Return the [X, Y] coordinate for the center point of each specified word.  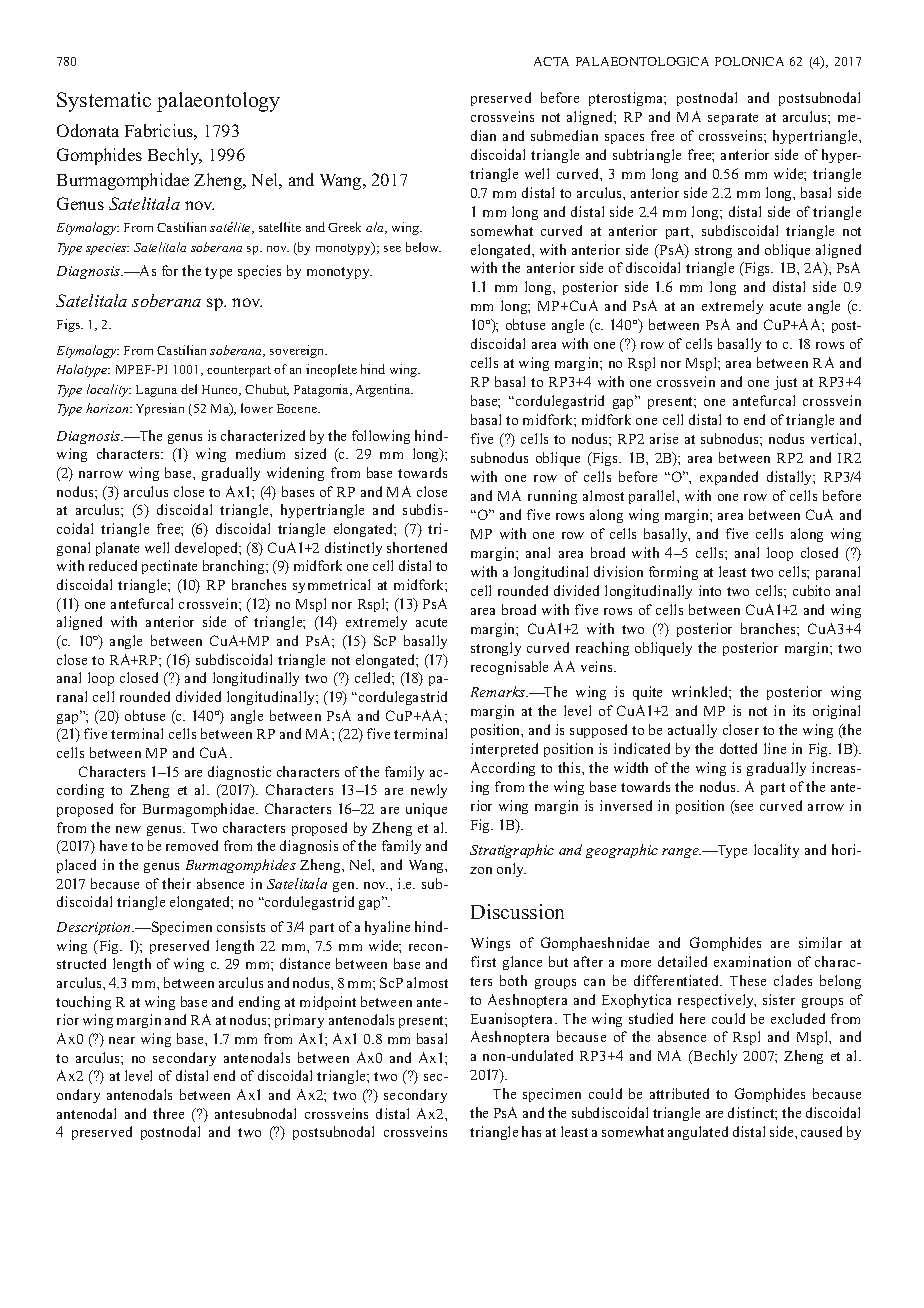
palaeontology [218, 102]
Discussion [517, 911]
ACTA [551, 61]
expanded [729, 478]
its [799, 710]
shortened [417, 547]
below [423, 247]
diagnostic [239, 773]
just [785, 383]
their [176, 883]
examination [752, 961]
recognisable [509, 668]
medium [260, 453]
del [189, 389]
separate [733, 119]
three [168, 1113]
